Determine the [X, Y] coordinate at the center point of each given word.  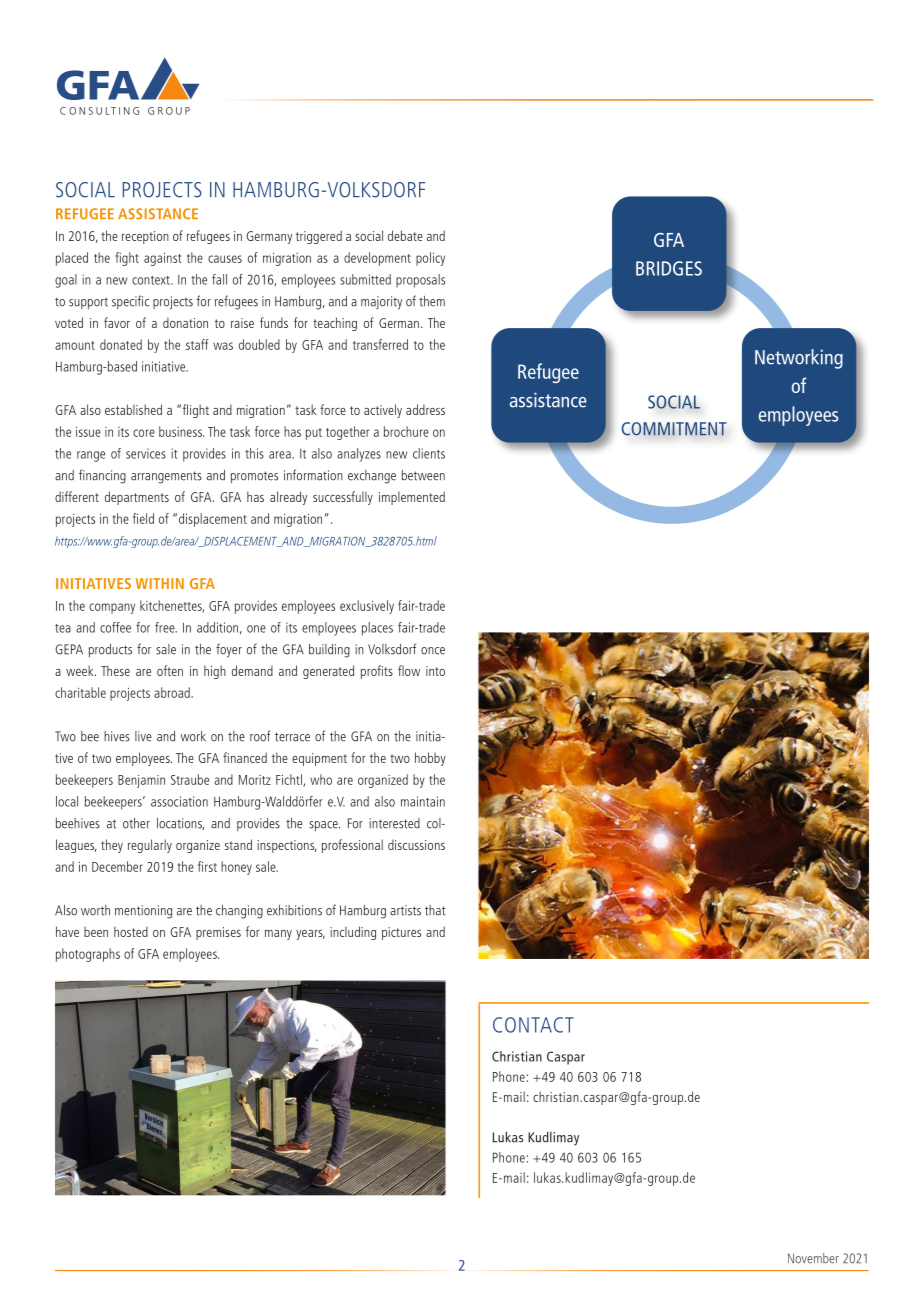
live [143, 736]
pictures [401, 933]
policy [430, 259]
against [163, 259]
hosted [131, 931]
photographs [88, 955]
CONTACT [533, 1025]
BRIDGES [669, 268]
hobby [430, 759]
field [143, 518]
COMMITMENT [674, 429]
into [435, 671]
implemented [412, 498]
